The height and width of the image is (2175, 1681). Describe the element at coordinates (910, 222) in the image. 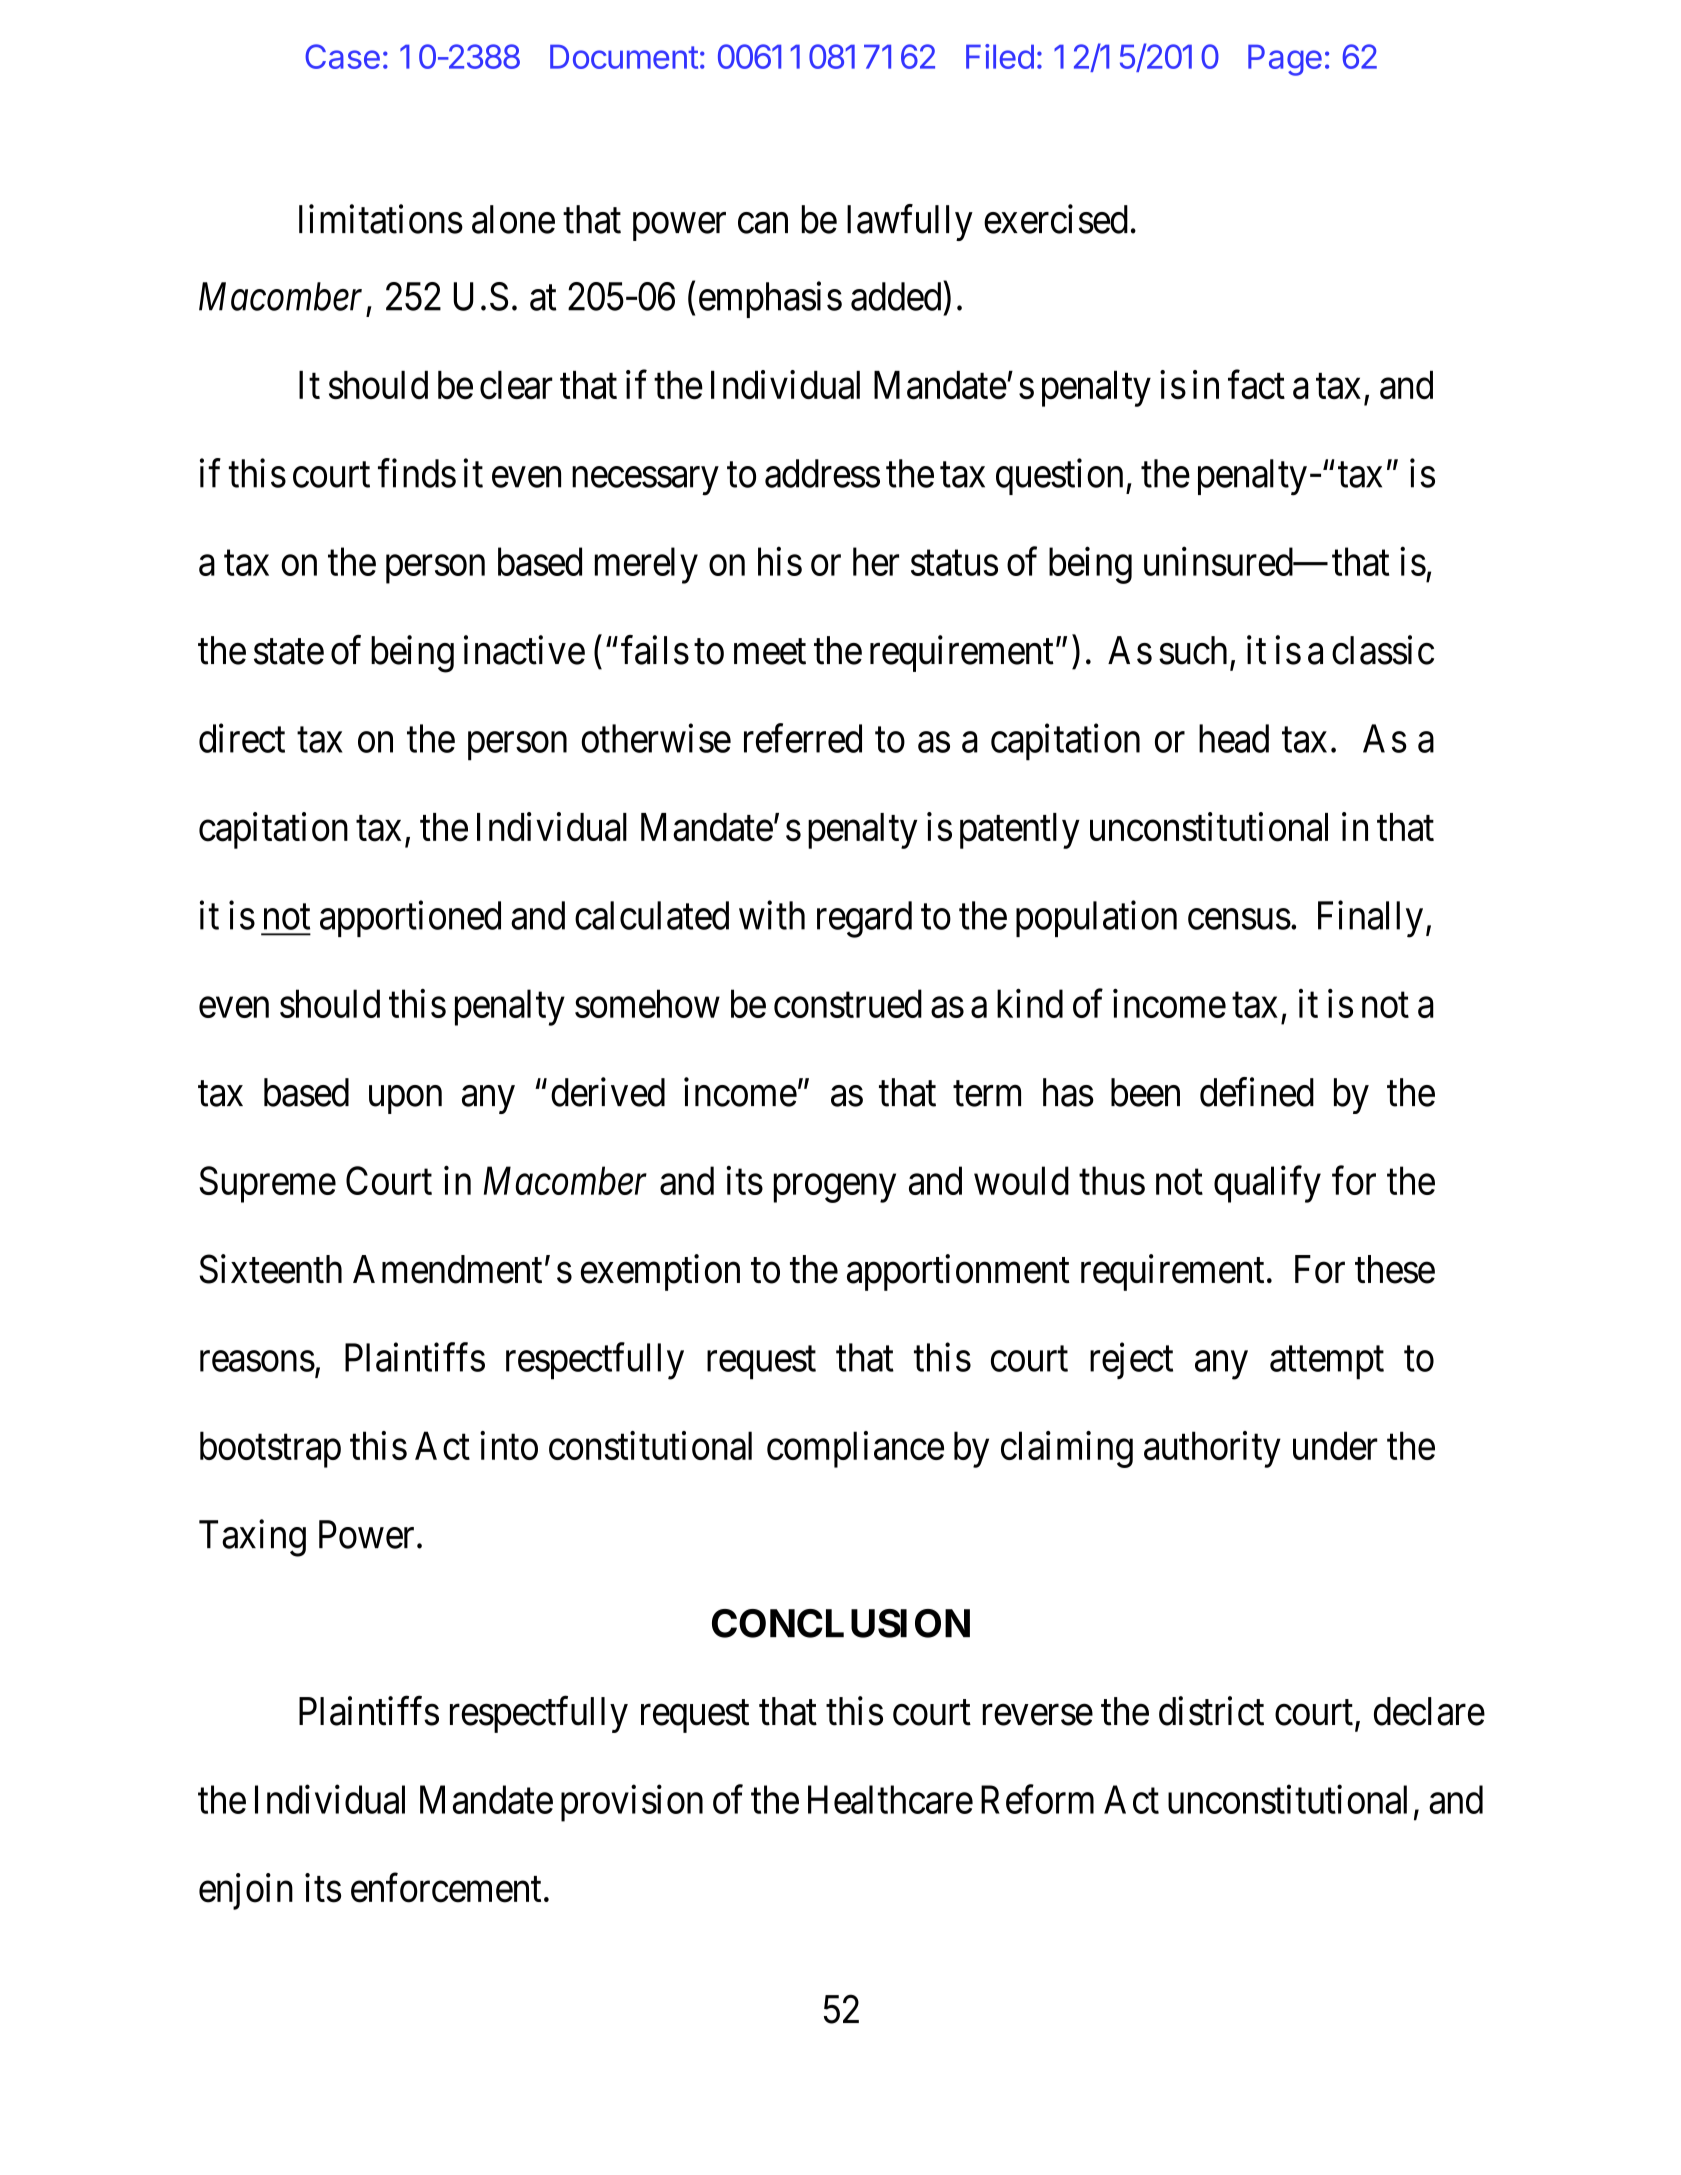

I see `lawfully` at that location.
